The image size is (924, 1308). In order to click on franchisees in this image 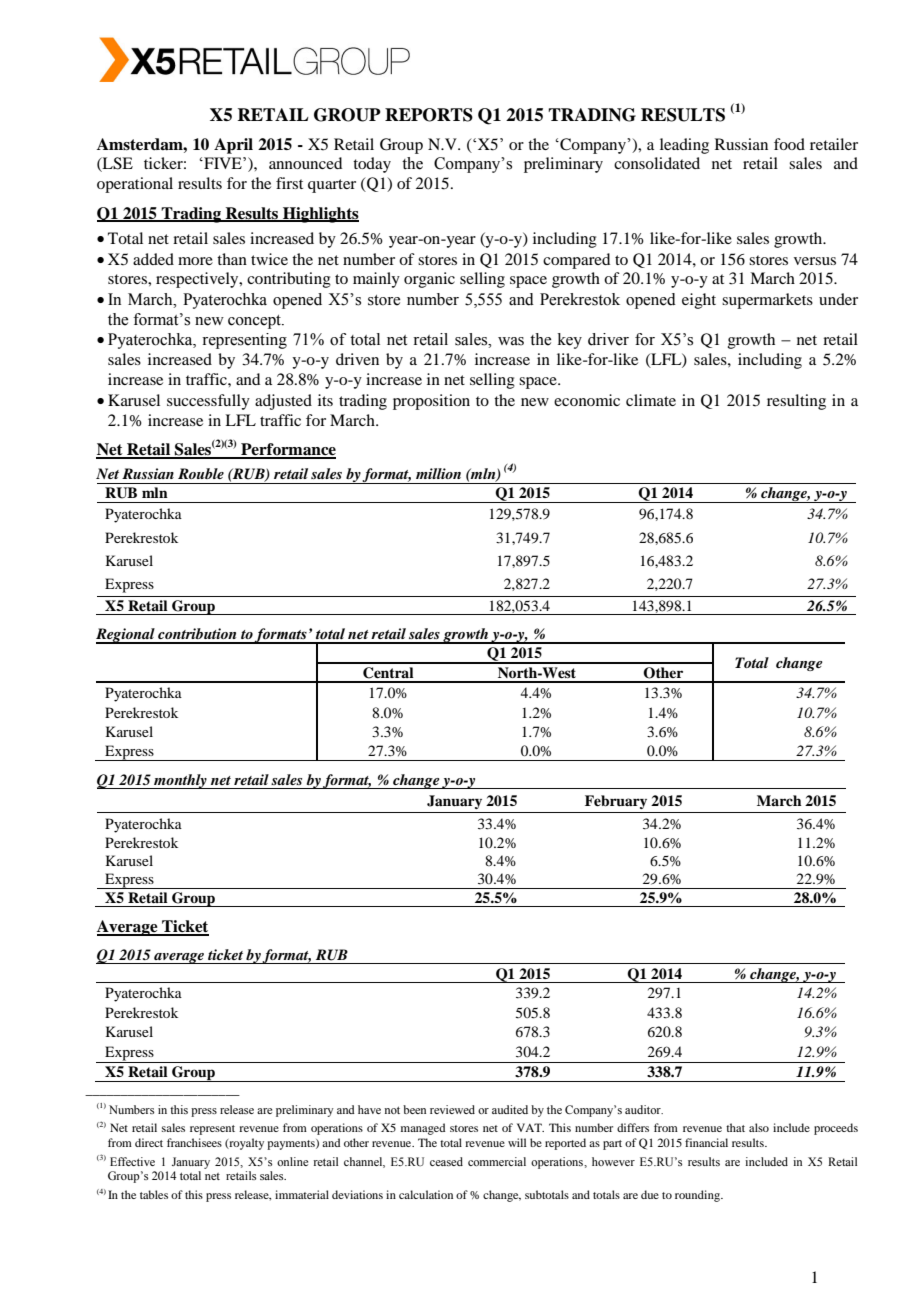, I will do `click(194, 1142)`.
